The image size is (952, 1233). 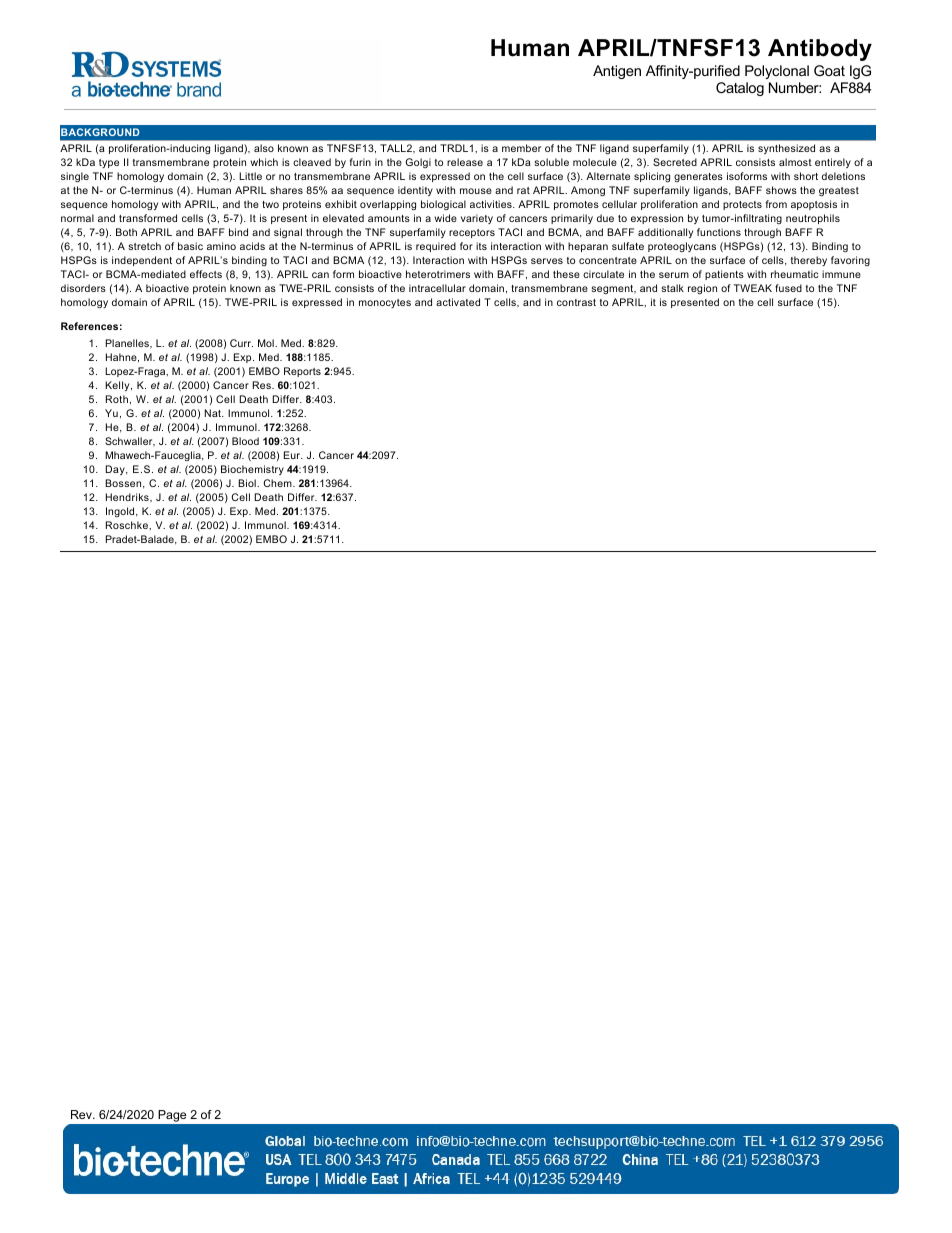 What do you see at coordinates (109, 163) in the screenshot?
I see `type` at bounding box center [109, 163].
